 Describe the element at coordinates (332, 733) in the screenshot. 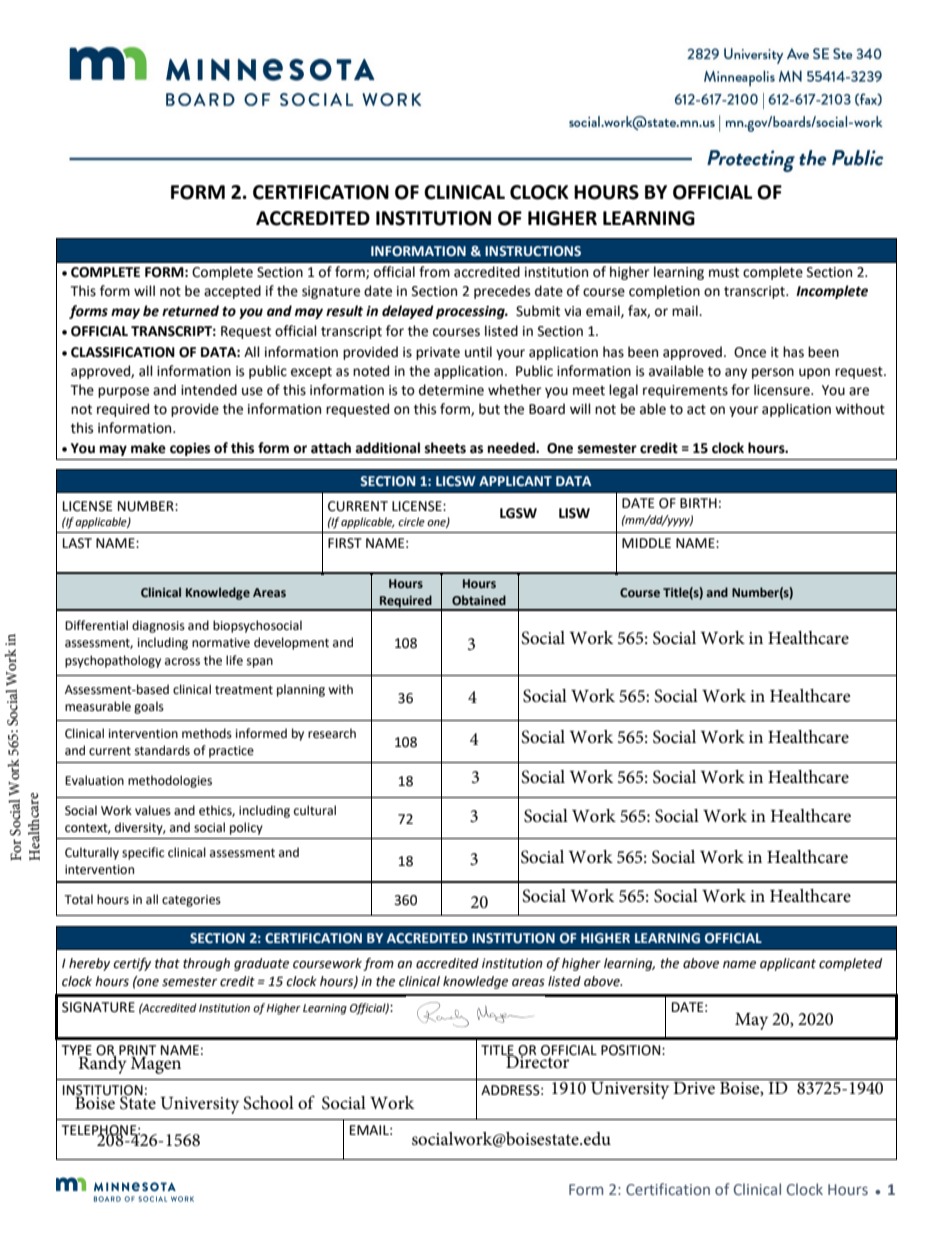

I see `research` at that location.
